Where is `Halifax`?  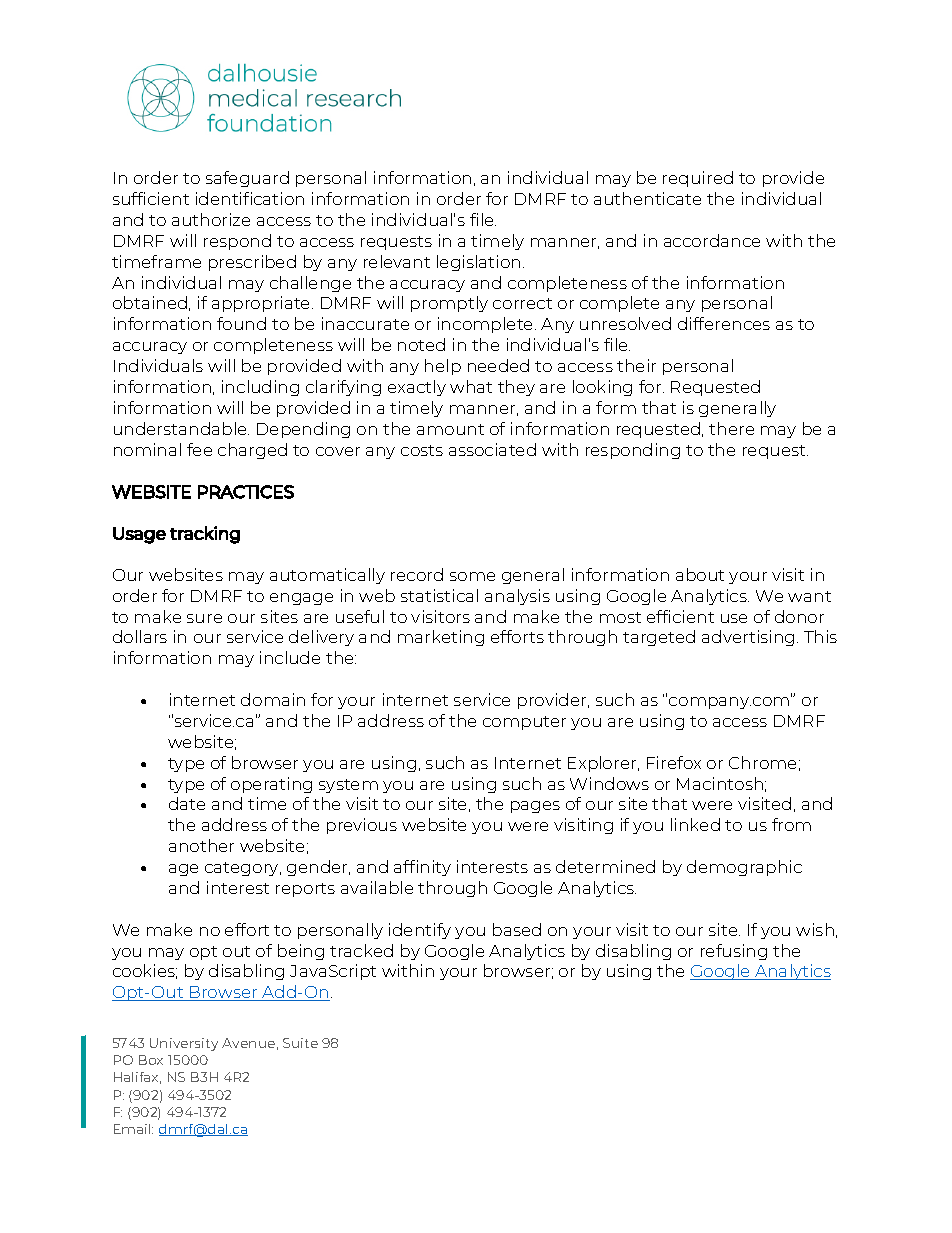 Halifax is located at coordinates (137, 1078).
